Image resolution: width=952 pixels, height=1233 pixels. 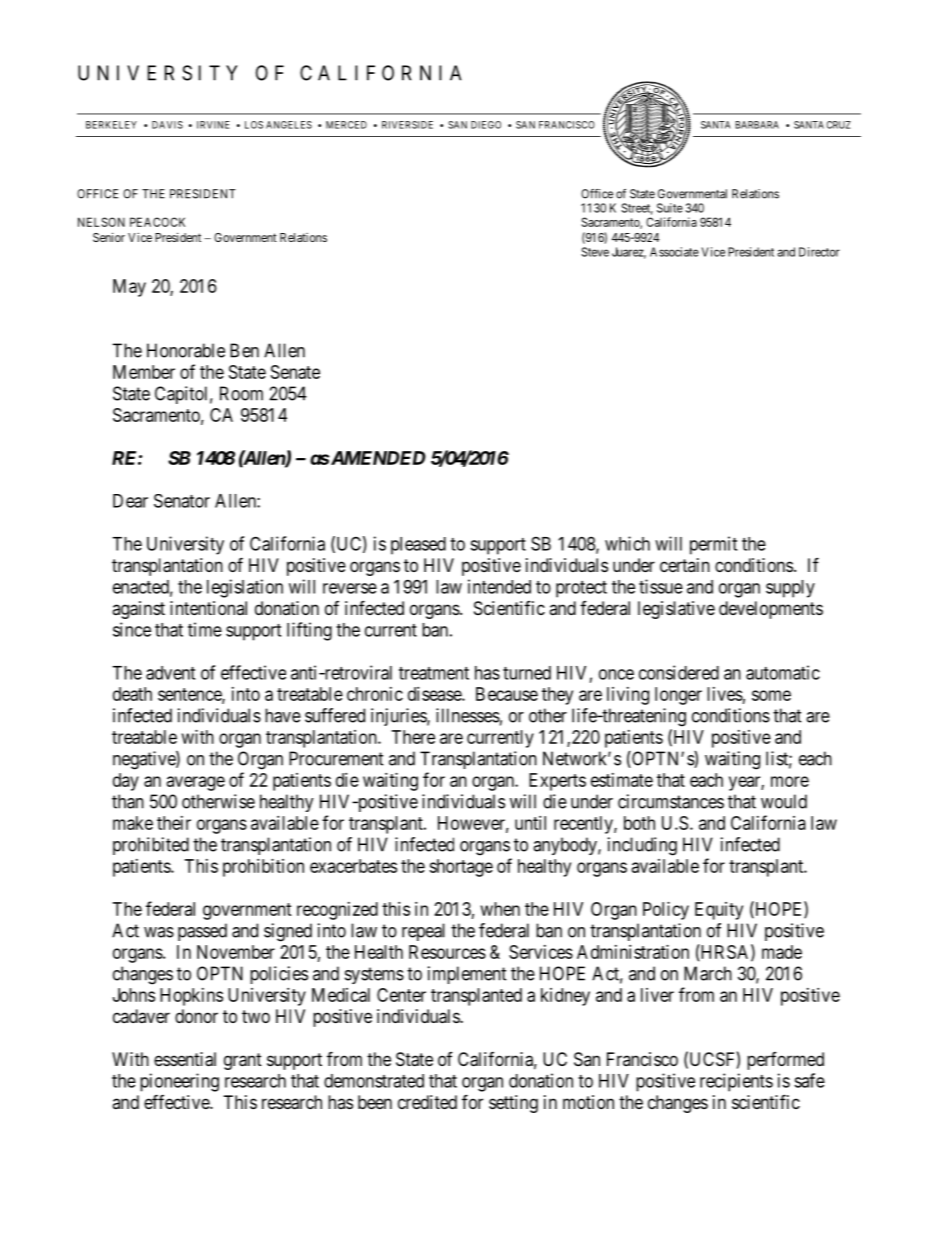 I want to click on Senator, so click(x=182, y=501).
